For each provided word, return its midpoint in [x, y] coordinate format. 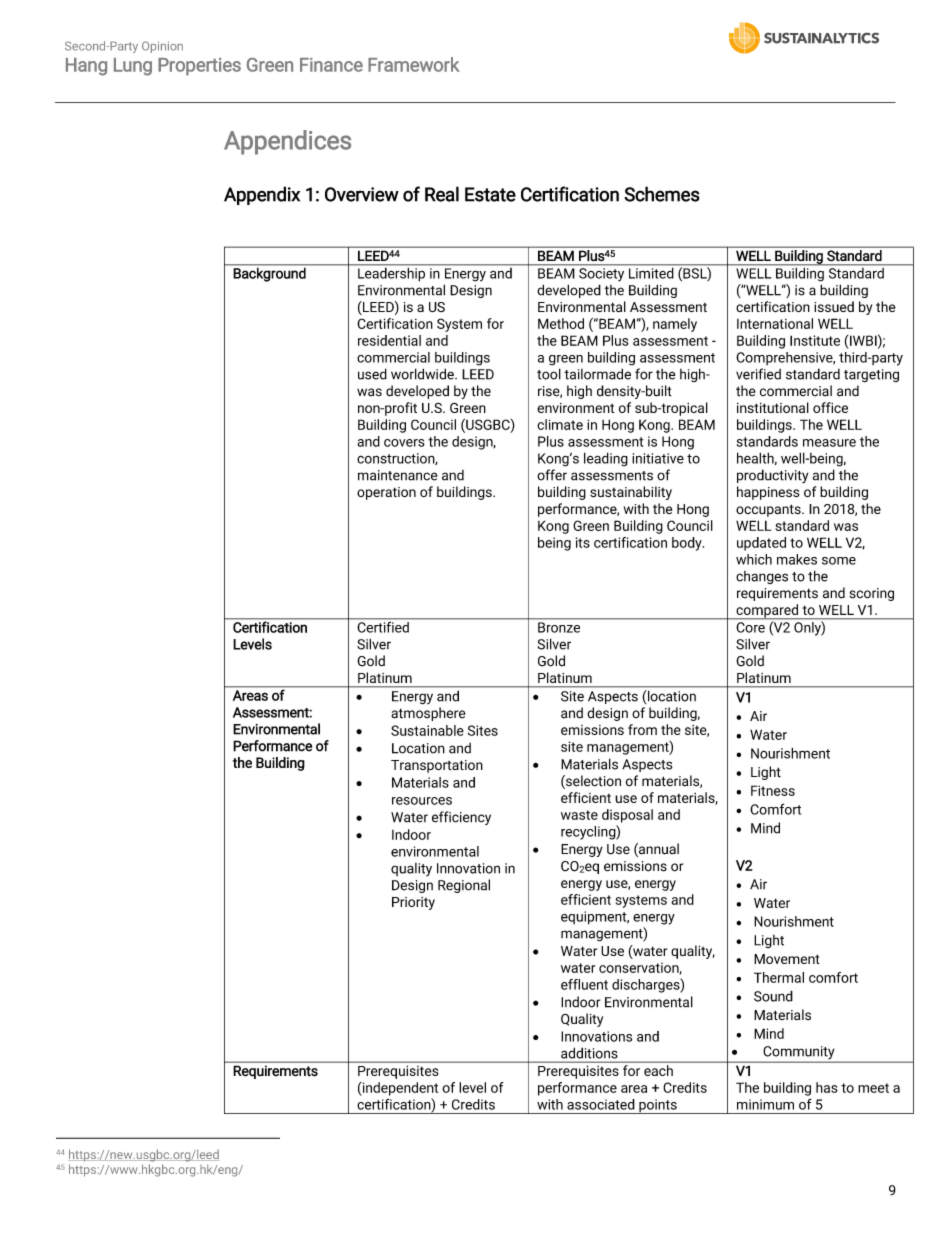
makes [797, 559]
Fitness [773, 790]
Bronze [559, 627]
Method [561, 323]
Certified [383, 626]
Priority [413, 903]
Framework [414, 64]
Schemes [662, 194]
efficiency [461, 818]
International [775, 323]
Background [269, 273]
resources [422, 801]
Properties [199, 67]
